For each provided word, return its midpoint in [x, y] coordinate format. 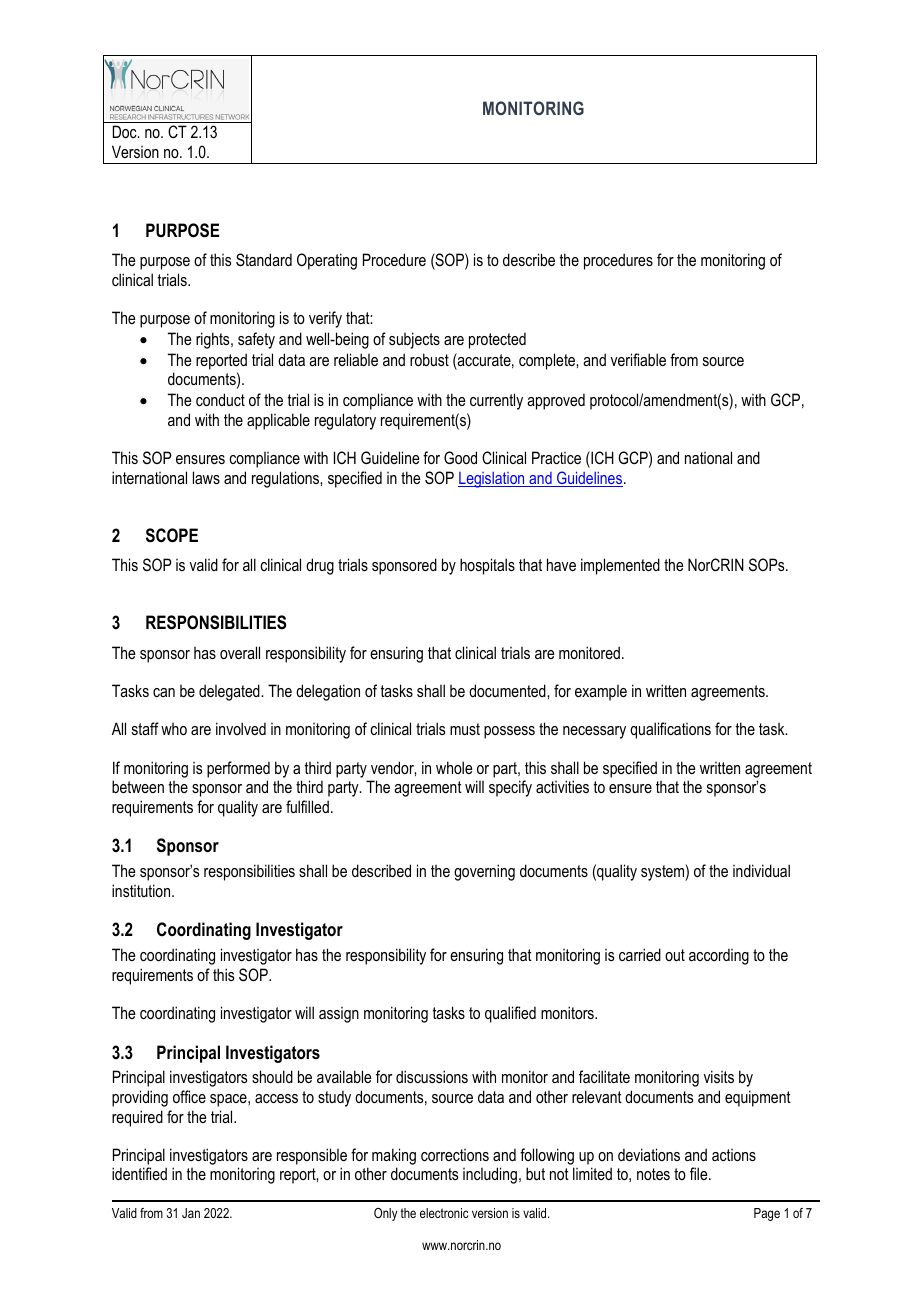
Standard [264, 260]
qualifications [670, 730]
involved [241, 728]
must [465, 729]
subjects [414, 340]
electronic [444, 1213]
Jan [191, 1213]
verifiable [638, 359]
